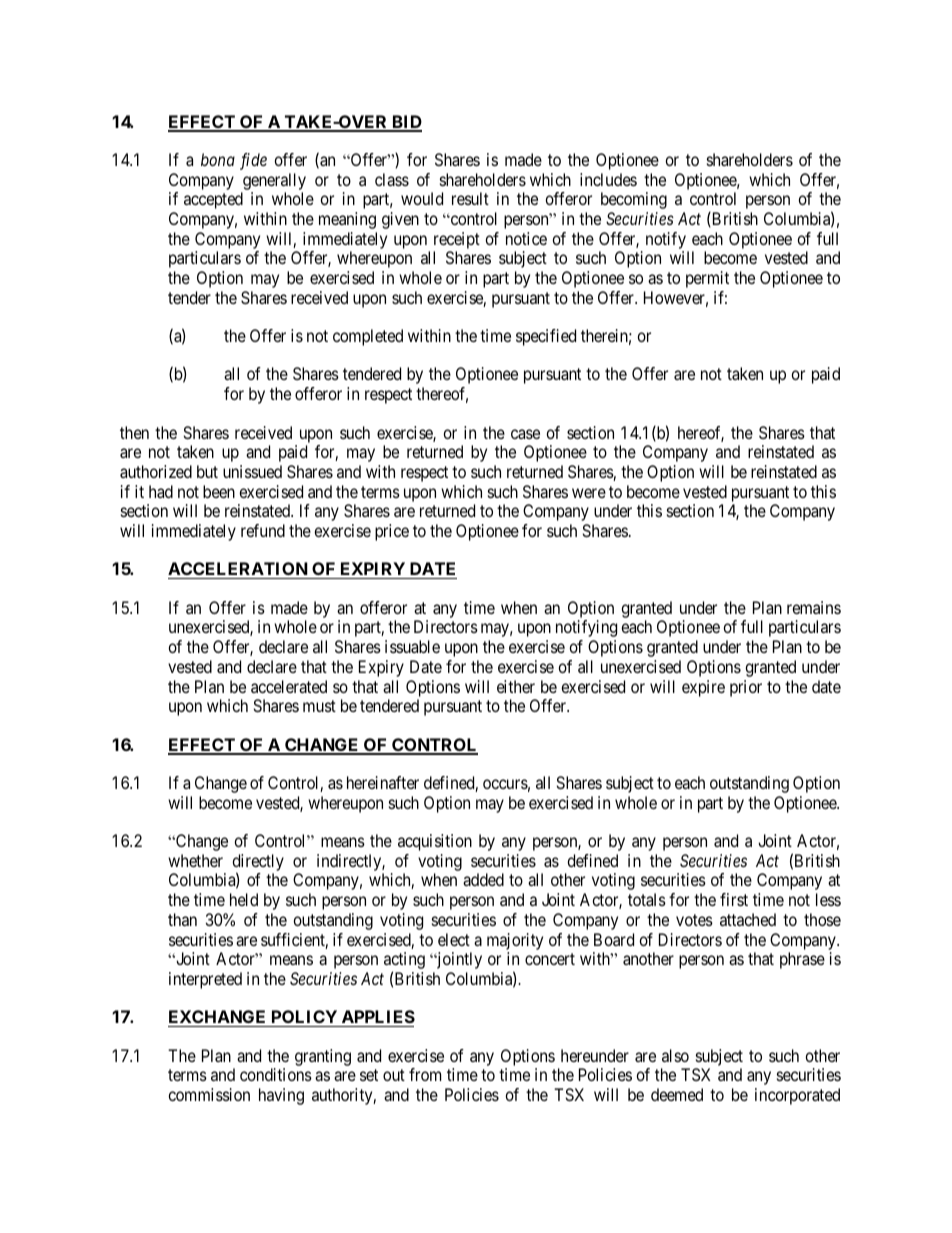 The width and height of the page is (952, 1233). Describe the element at coordinates (425, 1074) in the page. I see `from` at that location.
